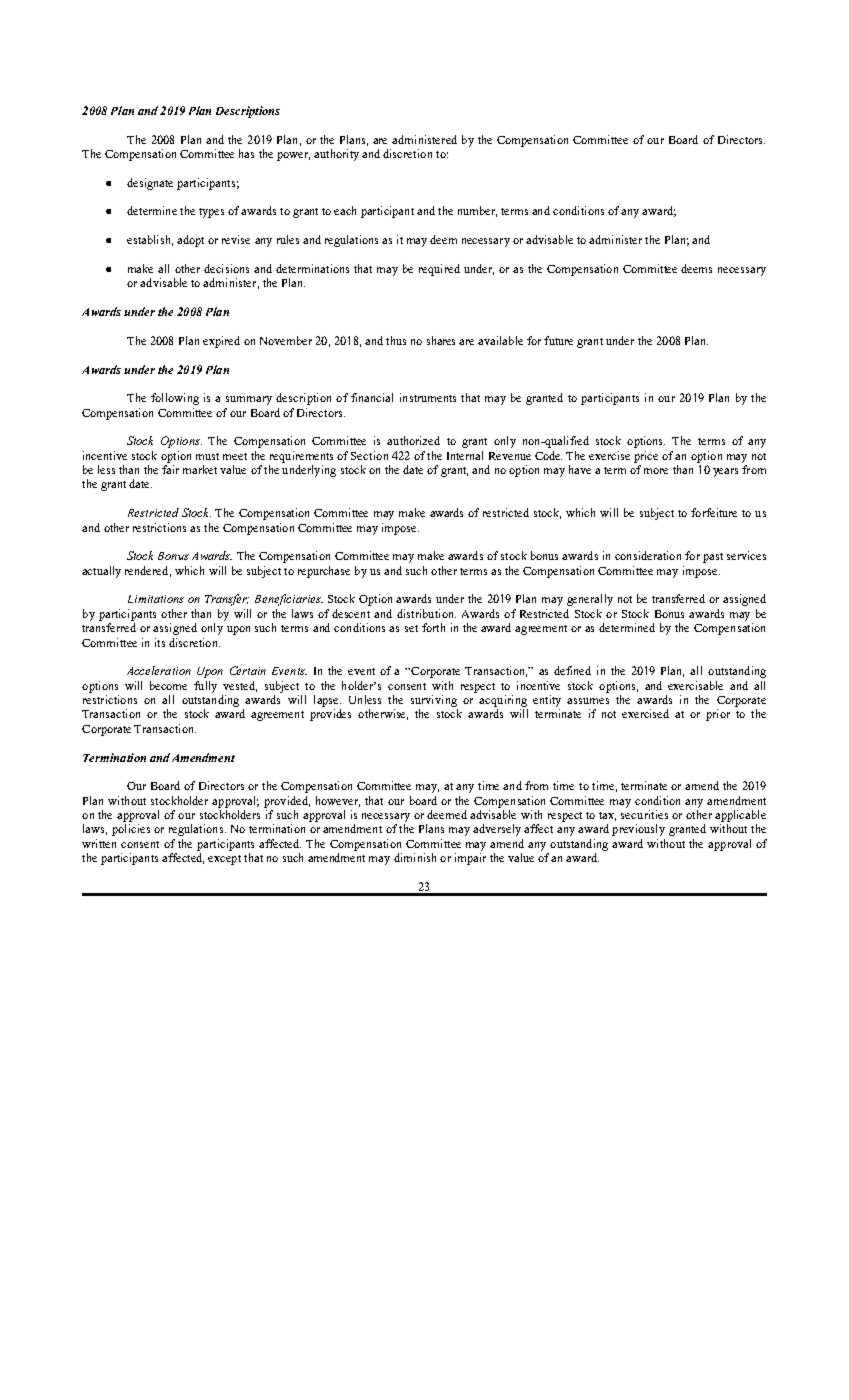 Image resolution: width=849 pixels, height=1400 pixels. I want to click on future, so click(558, 340).
